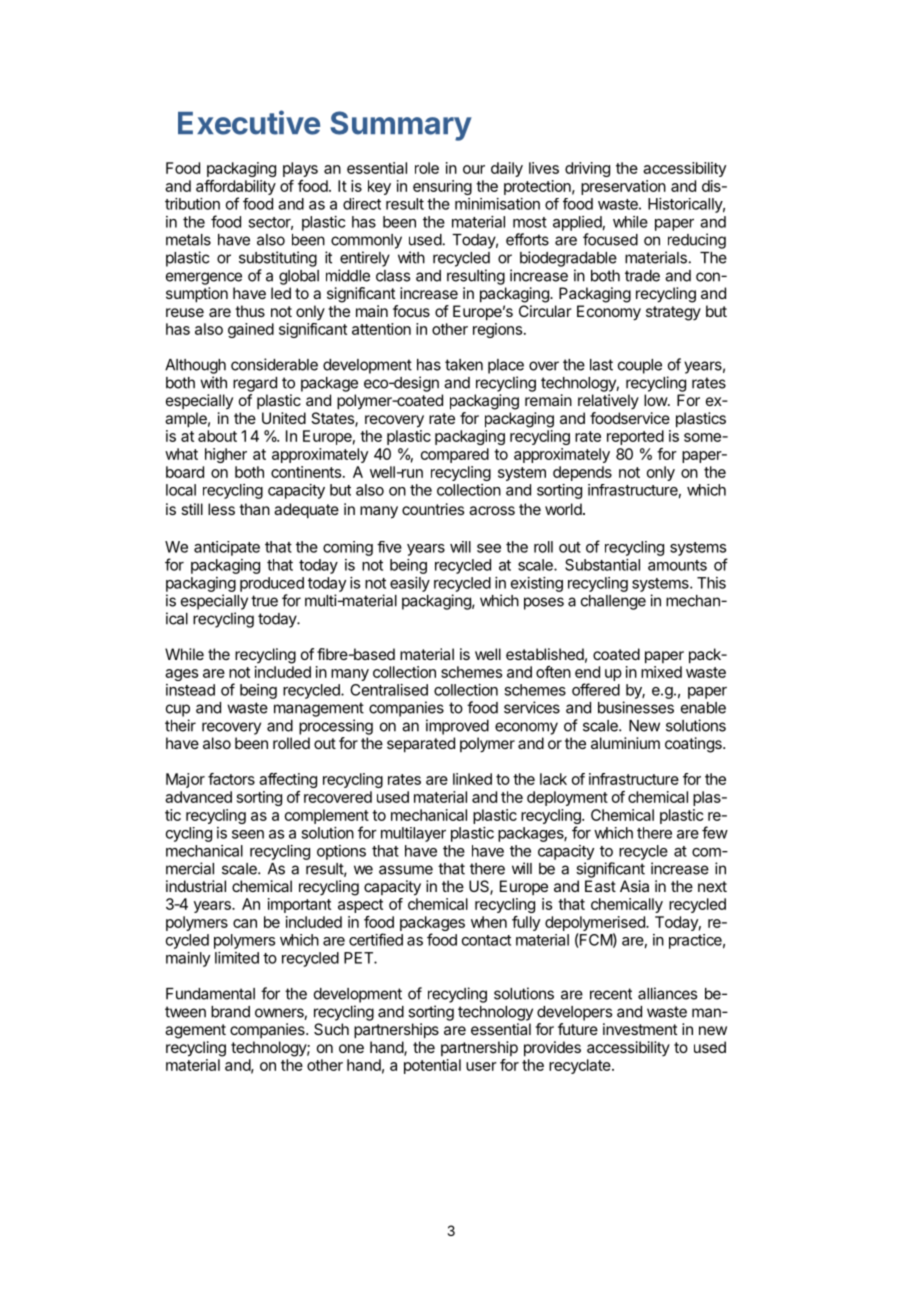 This document has width=924, height=1308. Describe the element at coordinates (210, 994) in the document. I see `Fundamental` at that location.
